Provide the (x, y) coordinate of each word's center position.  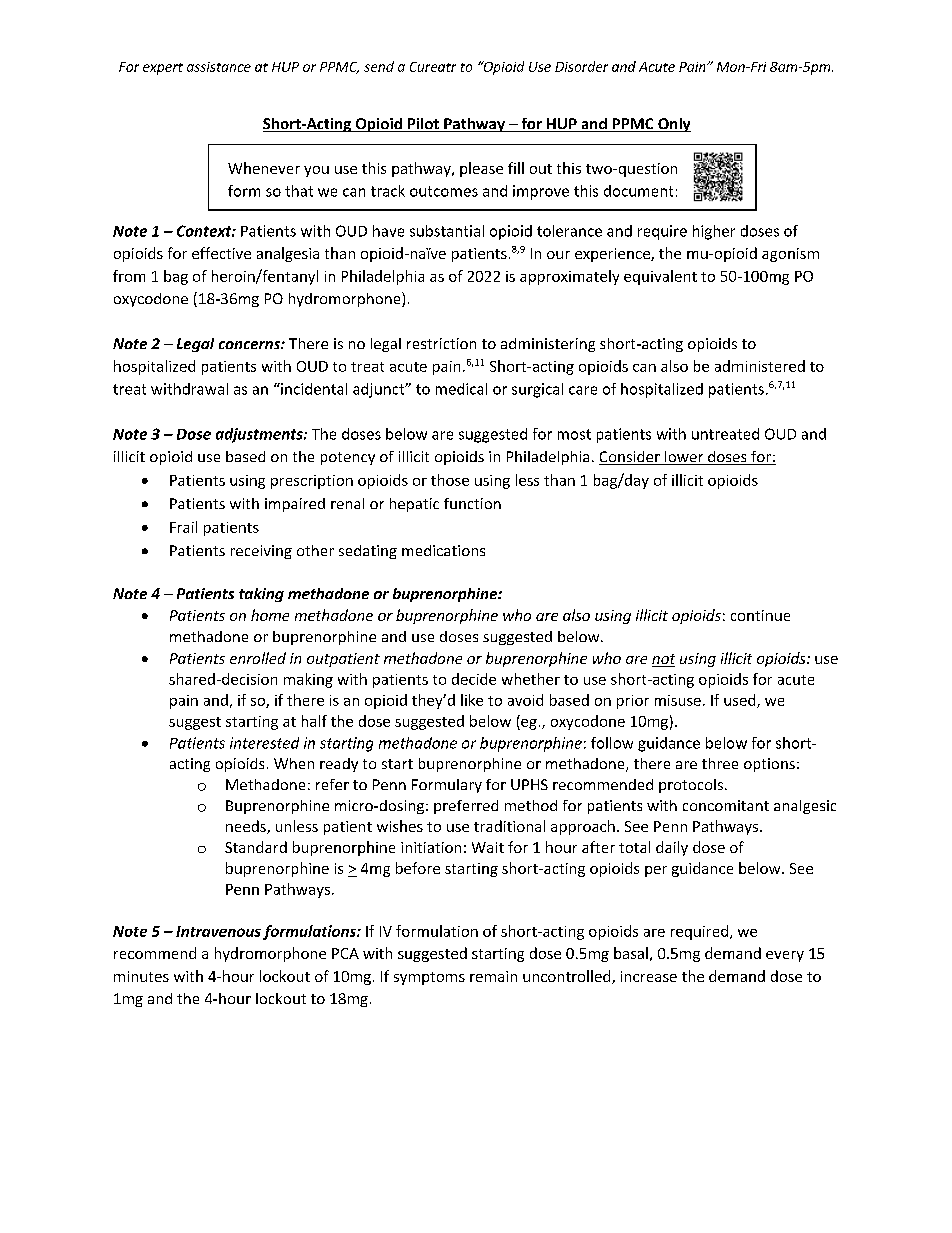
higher (714, 232)
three (720, 763)
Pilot (423, 125)
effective (221, 253)
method (531, 805)
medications (443, 550)
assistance (219, 67)
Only (673, 125)
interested (264, 743)
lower (684, 458)
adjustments (260, 435)
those (450, 480)
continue (760, 615)
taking (261, 595)
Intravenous (218, 931)
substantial (447, 231)
